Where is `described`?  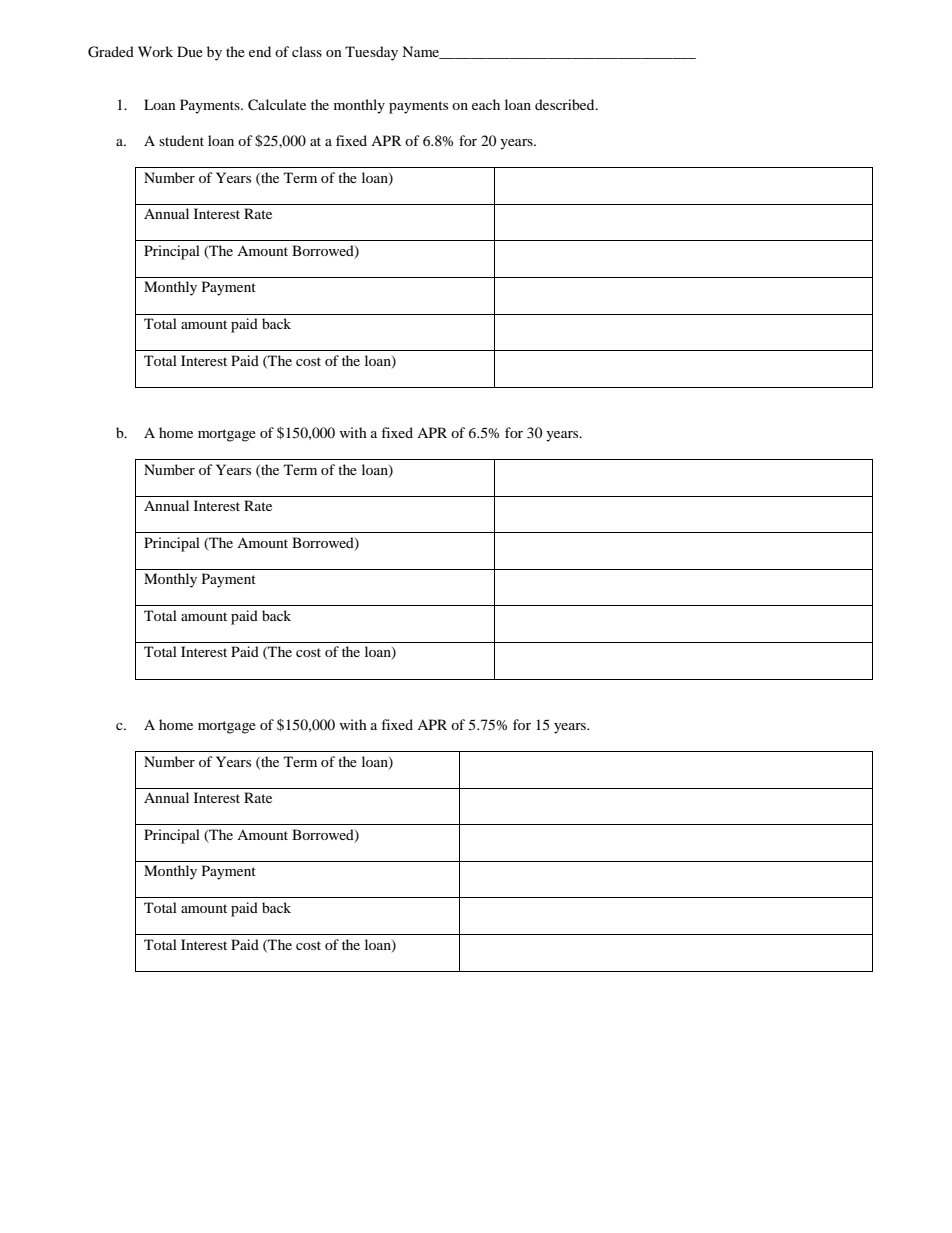
described is located at coordinates (566, 104).
